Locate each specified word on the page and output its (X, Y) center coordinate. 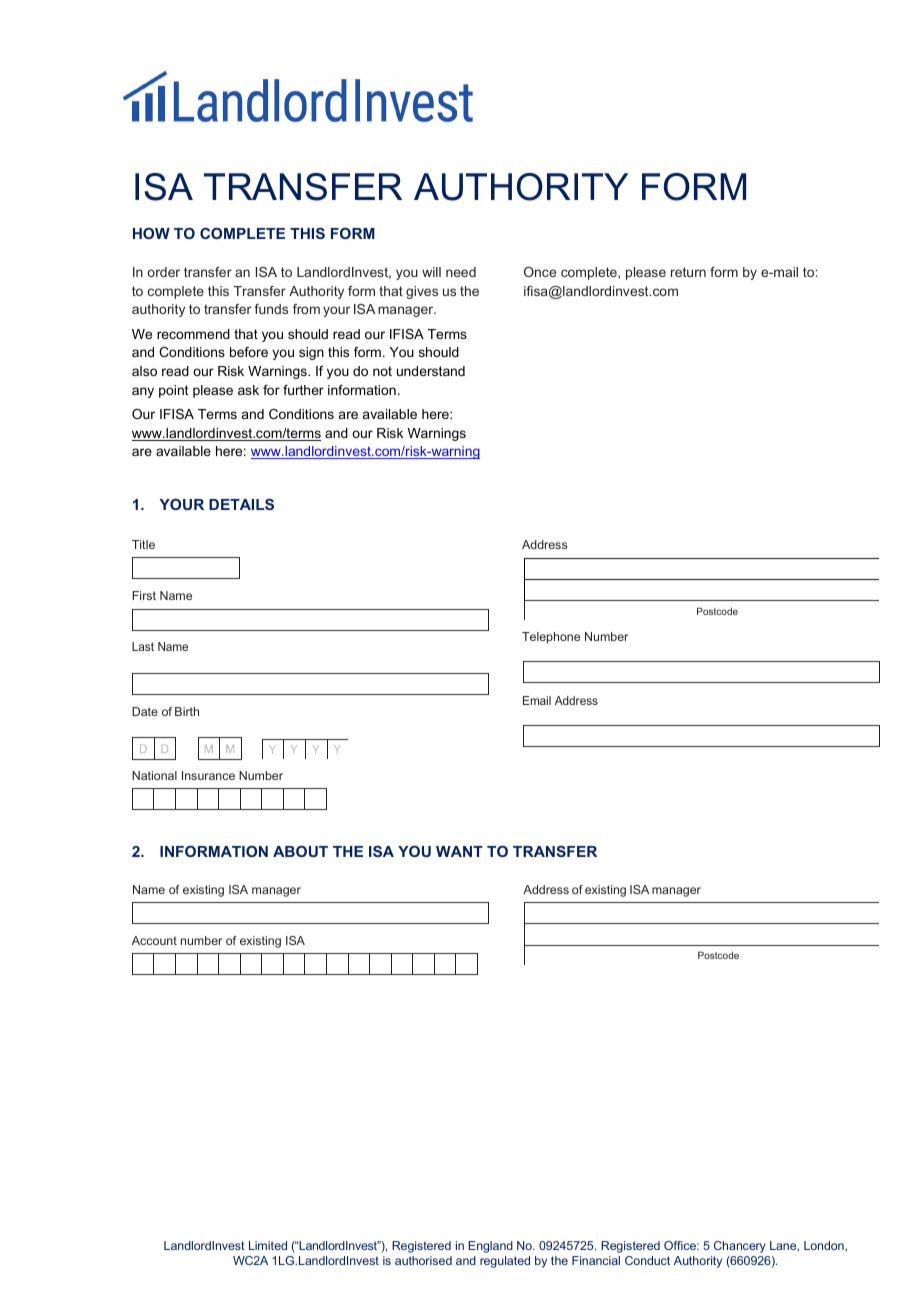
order (163, 272)
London (825, 1245)
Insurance (208, 775)
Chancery (740, 1247)
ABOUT (300, 851)
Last (143, 646)
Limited (268, 1245)
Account (154, 940)
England (490, 1247)
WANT (459, 851)
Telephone (551, 638)
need (461, 272)
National (154, 775)
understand (431, 371)
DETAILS (241, 504)
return (688, 272)
